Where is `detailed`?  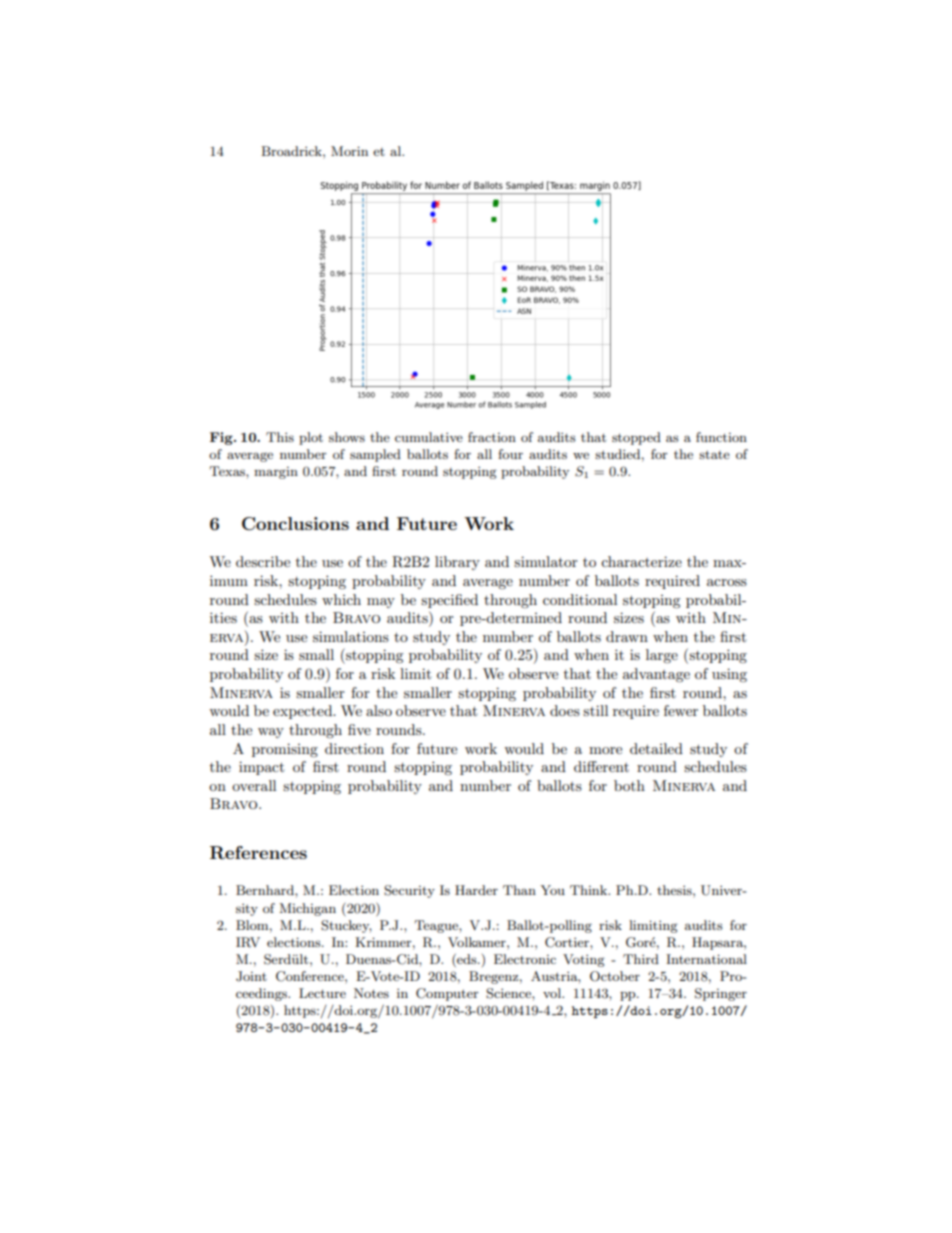
detailed is located at coordinates (656, 748).
